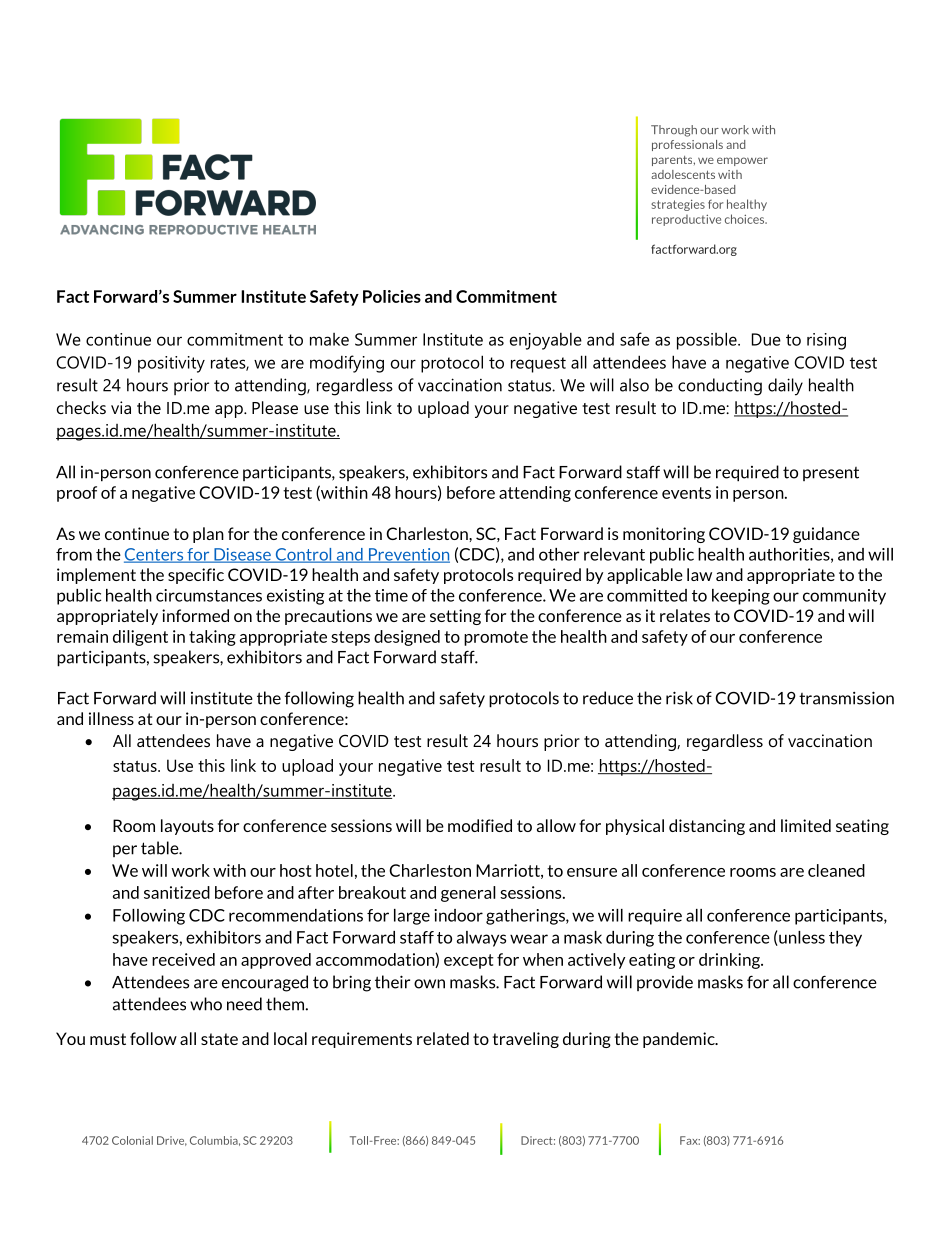  What do you see at coordinates (741, 597) in the image?
I see `keeping` at bounding box center [741, 597].
